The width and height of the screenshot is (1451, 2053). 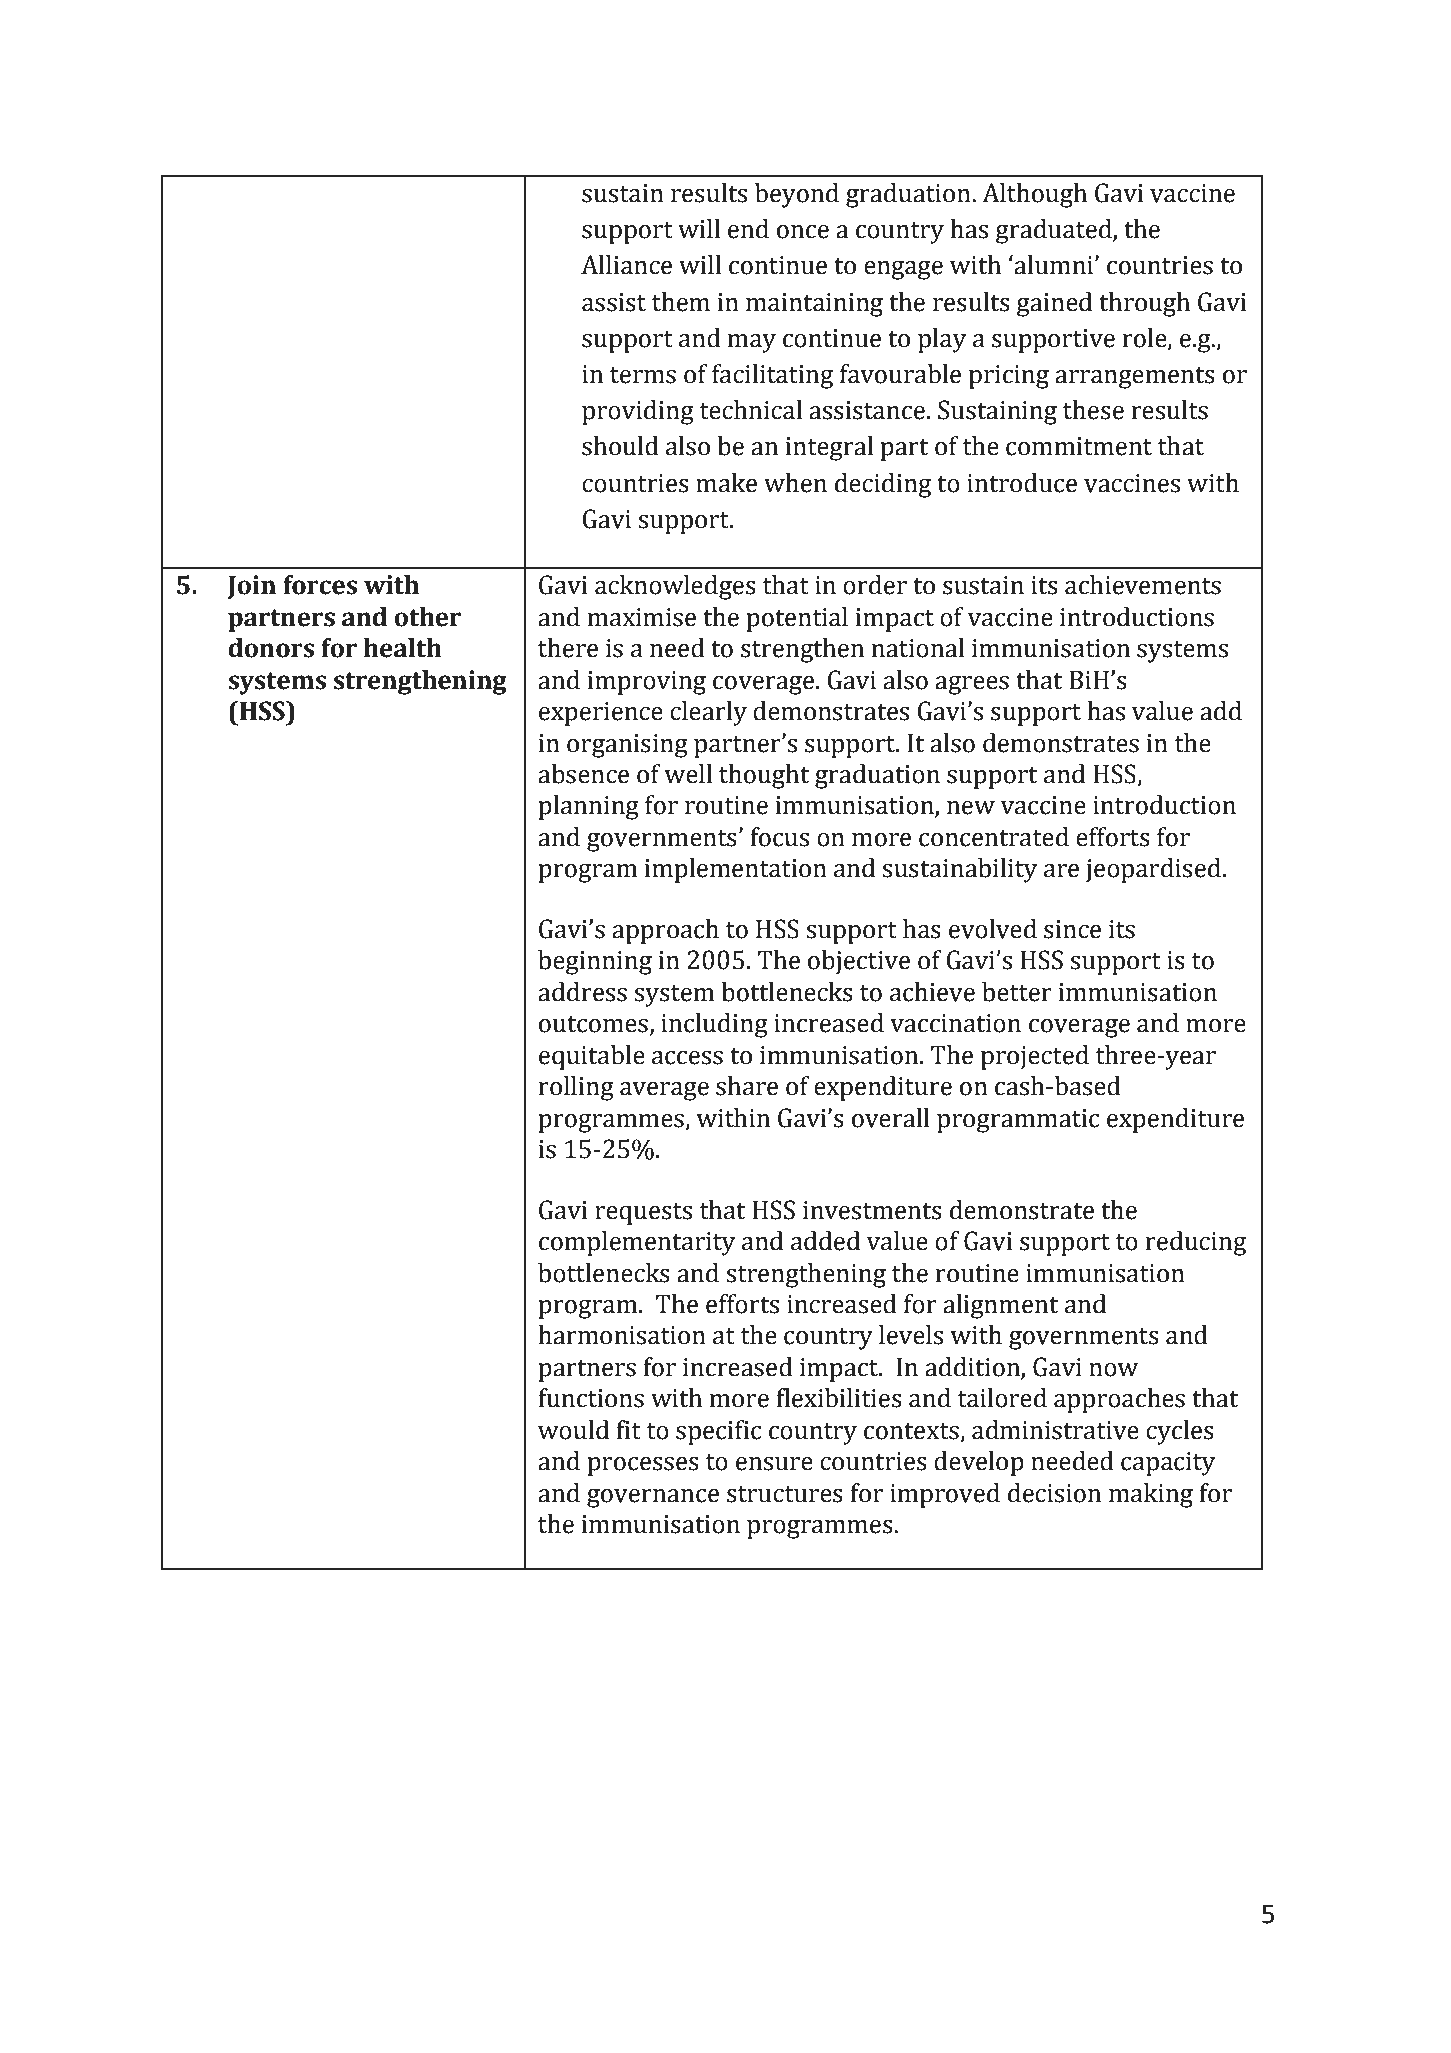 What do you see at coordinates (573, 1430) in the screenshot?
I see `would` at bounding box center [573, 1430].
